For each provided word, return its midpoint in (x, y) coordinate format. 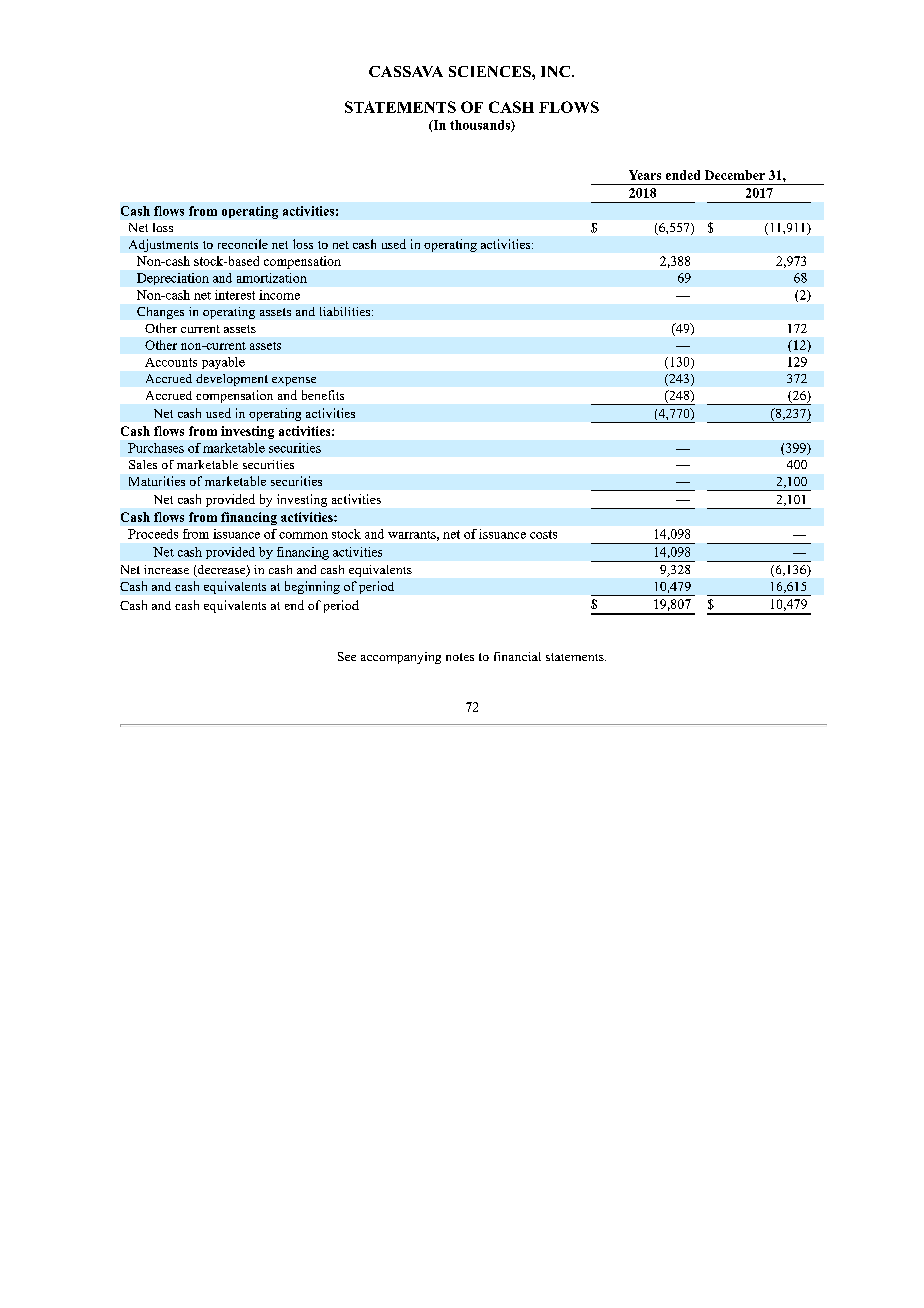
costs (543, 534)
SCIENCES (491, 71)
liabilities (346, 311)
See (347, 656)
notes (460, 657)
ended (683, 175)
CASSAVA (406, 71)
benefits (323, 395)
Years (645, 175)
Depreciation (173, 279)
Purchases (156, 448)
